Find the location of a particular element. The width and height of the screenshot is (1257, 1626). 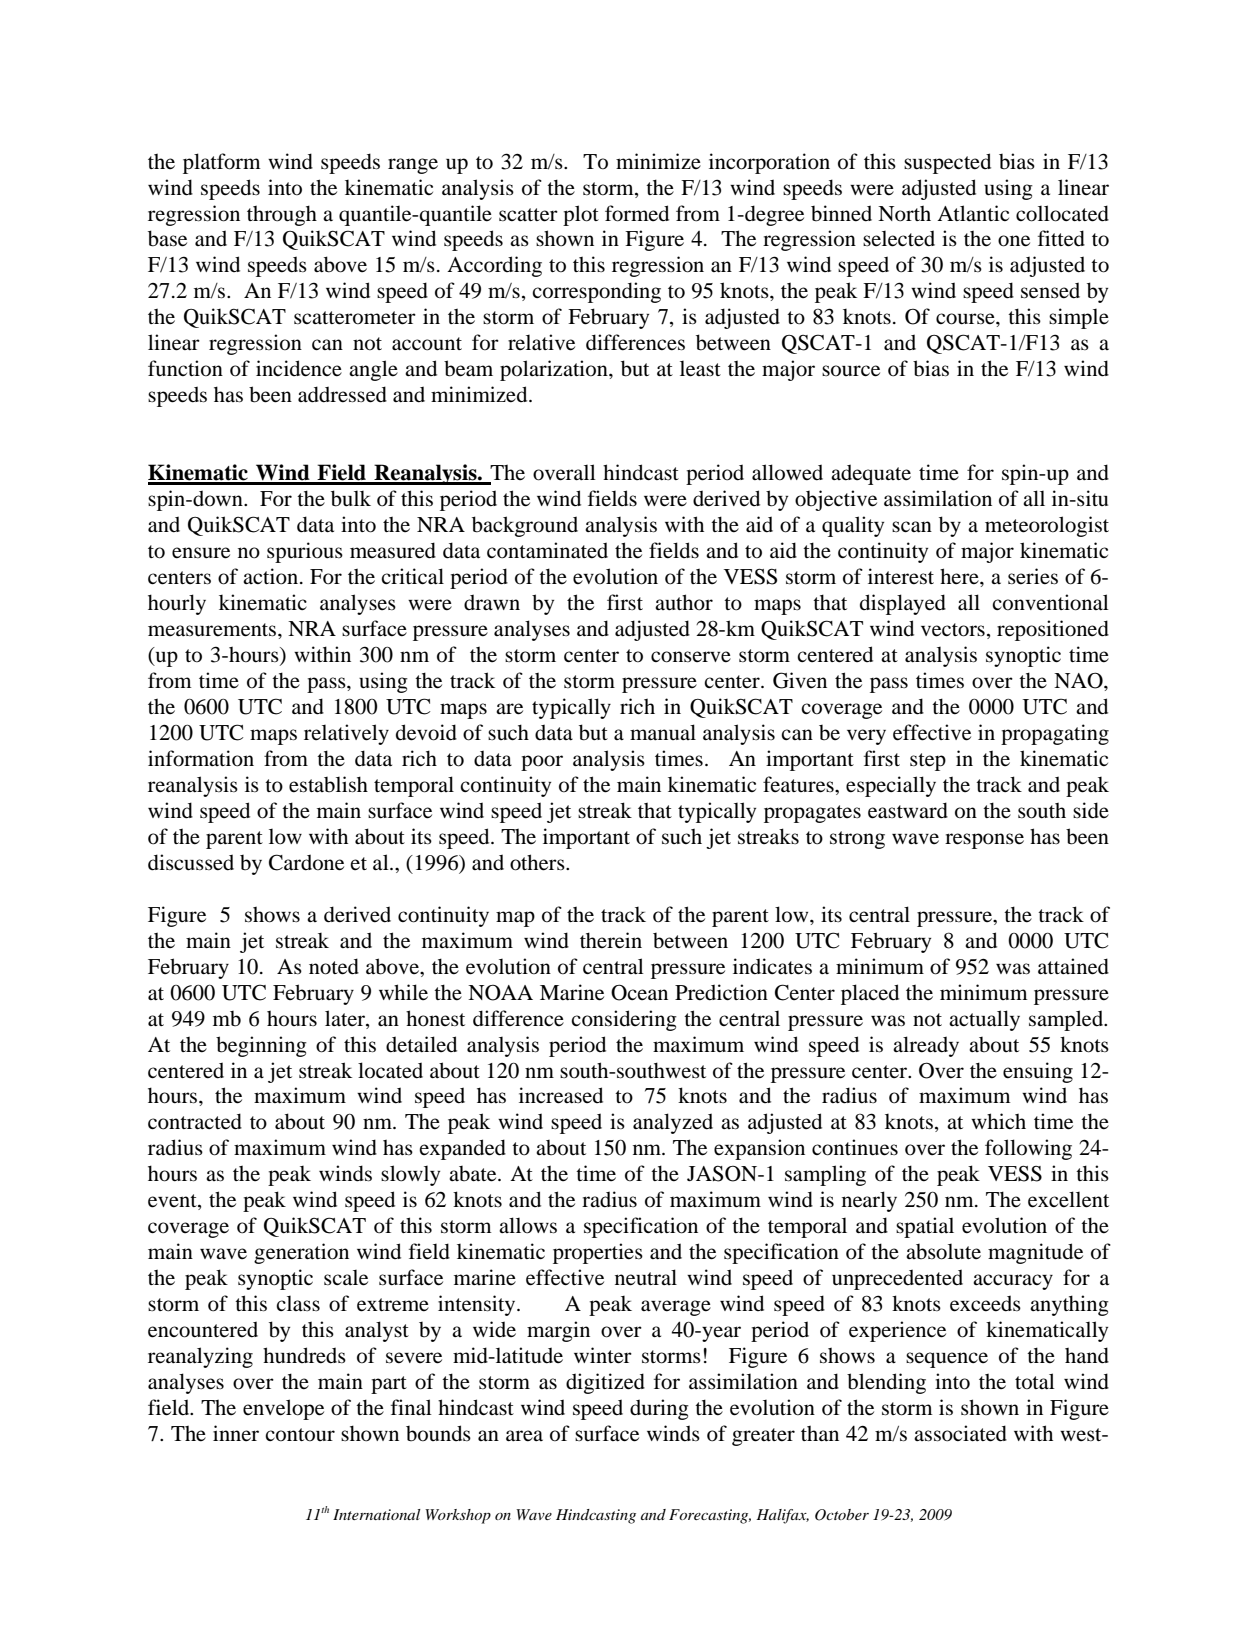

during is located at coordinates (659, 1409).
